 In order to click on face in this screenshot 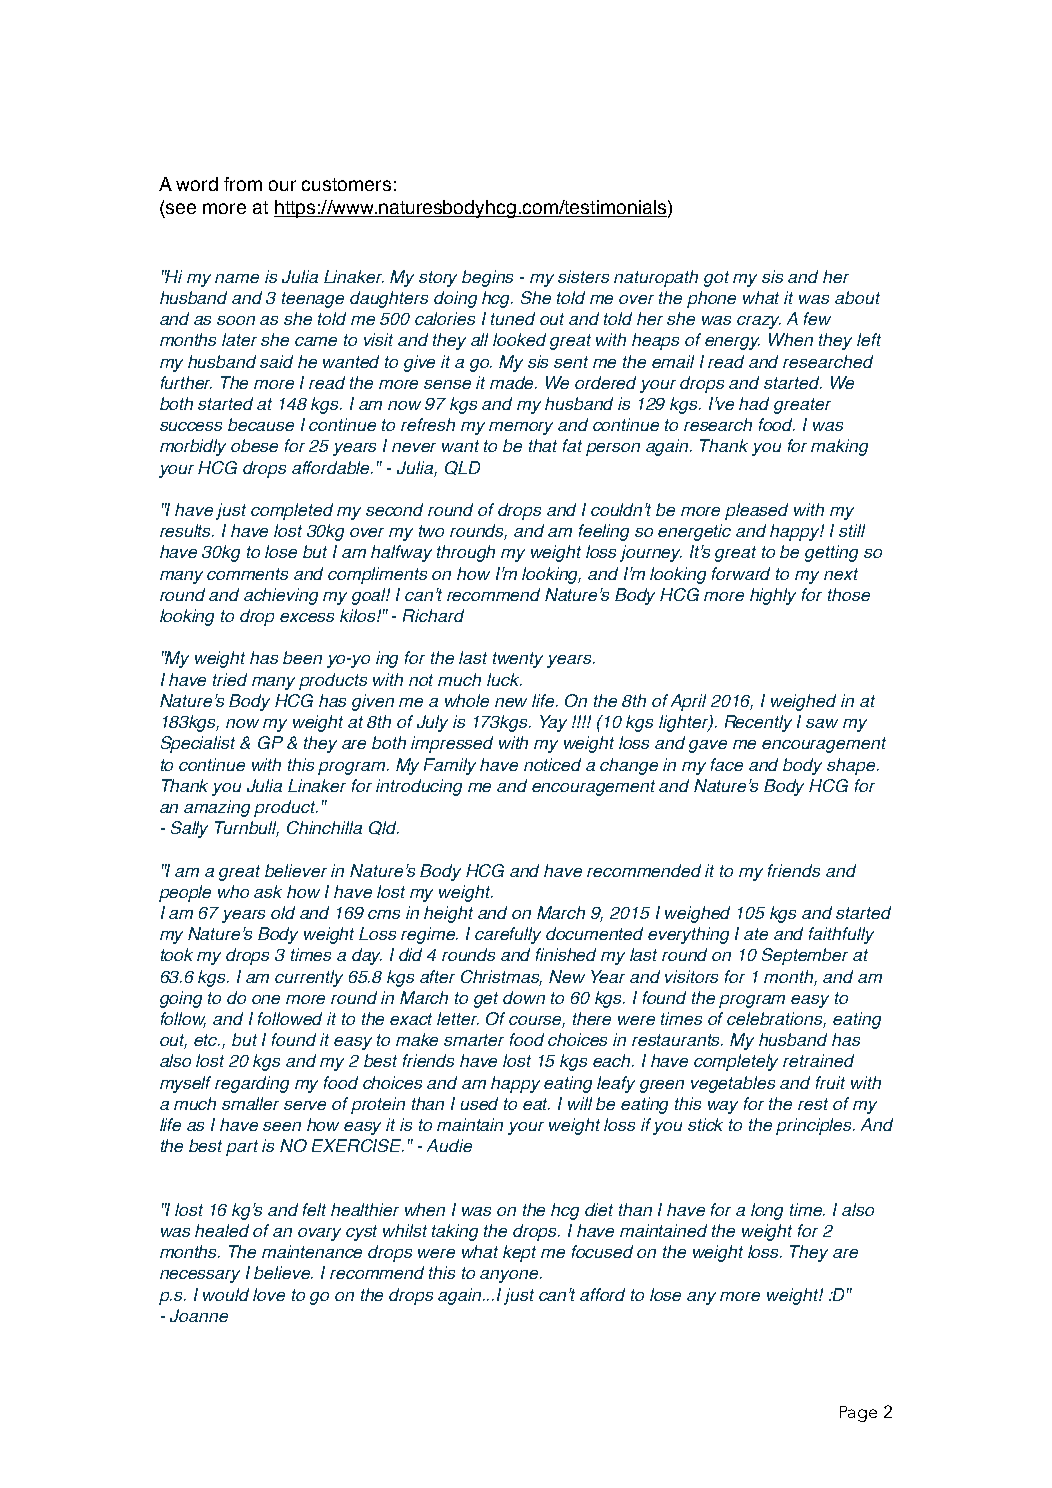, I will do `click(727, 764)`.
